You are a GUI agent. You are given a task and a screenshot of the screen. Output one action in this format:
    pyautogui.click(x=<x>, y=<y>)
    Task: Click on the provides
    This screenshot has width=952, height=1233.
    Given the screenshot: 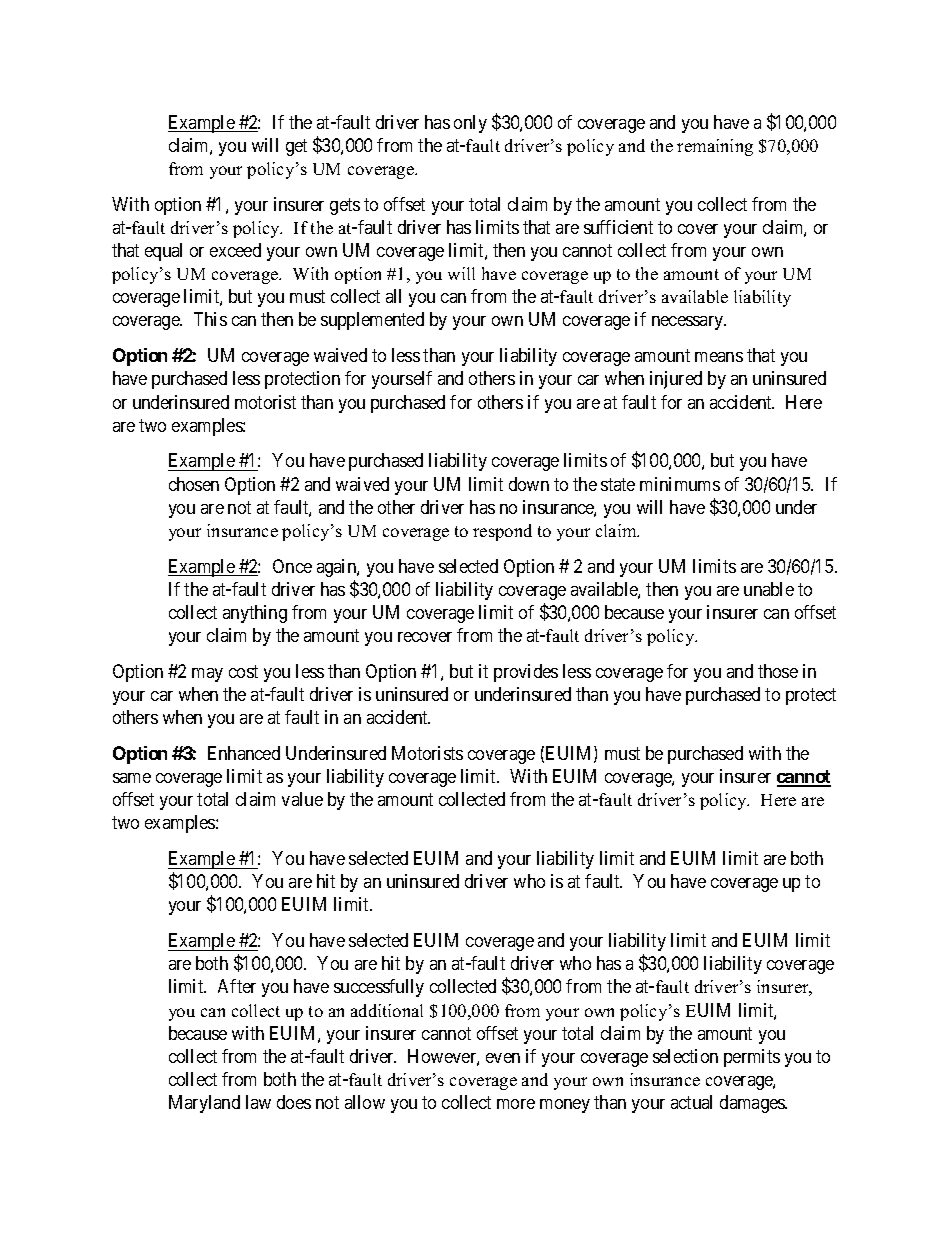 What is the action you would take?
    pyautogui.click(x=526, y=673)
